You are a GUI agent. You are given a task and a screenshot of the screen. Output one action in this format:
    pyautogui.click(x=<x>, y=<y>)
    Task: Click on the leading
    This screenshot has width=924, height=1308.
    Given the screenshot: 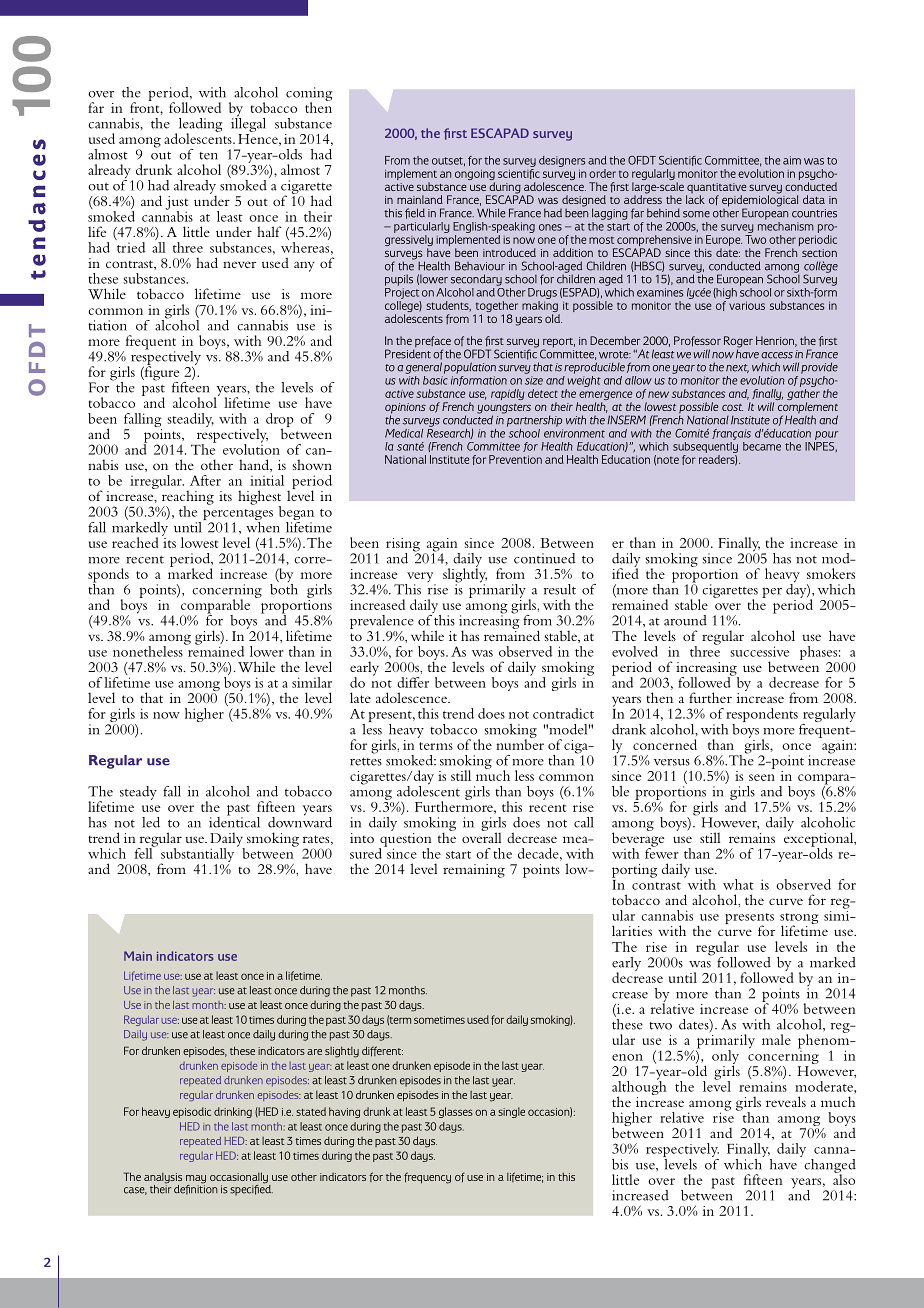 What is the action you would take?
    pyautogui.click(x=199, y=126)
